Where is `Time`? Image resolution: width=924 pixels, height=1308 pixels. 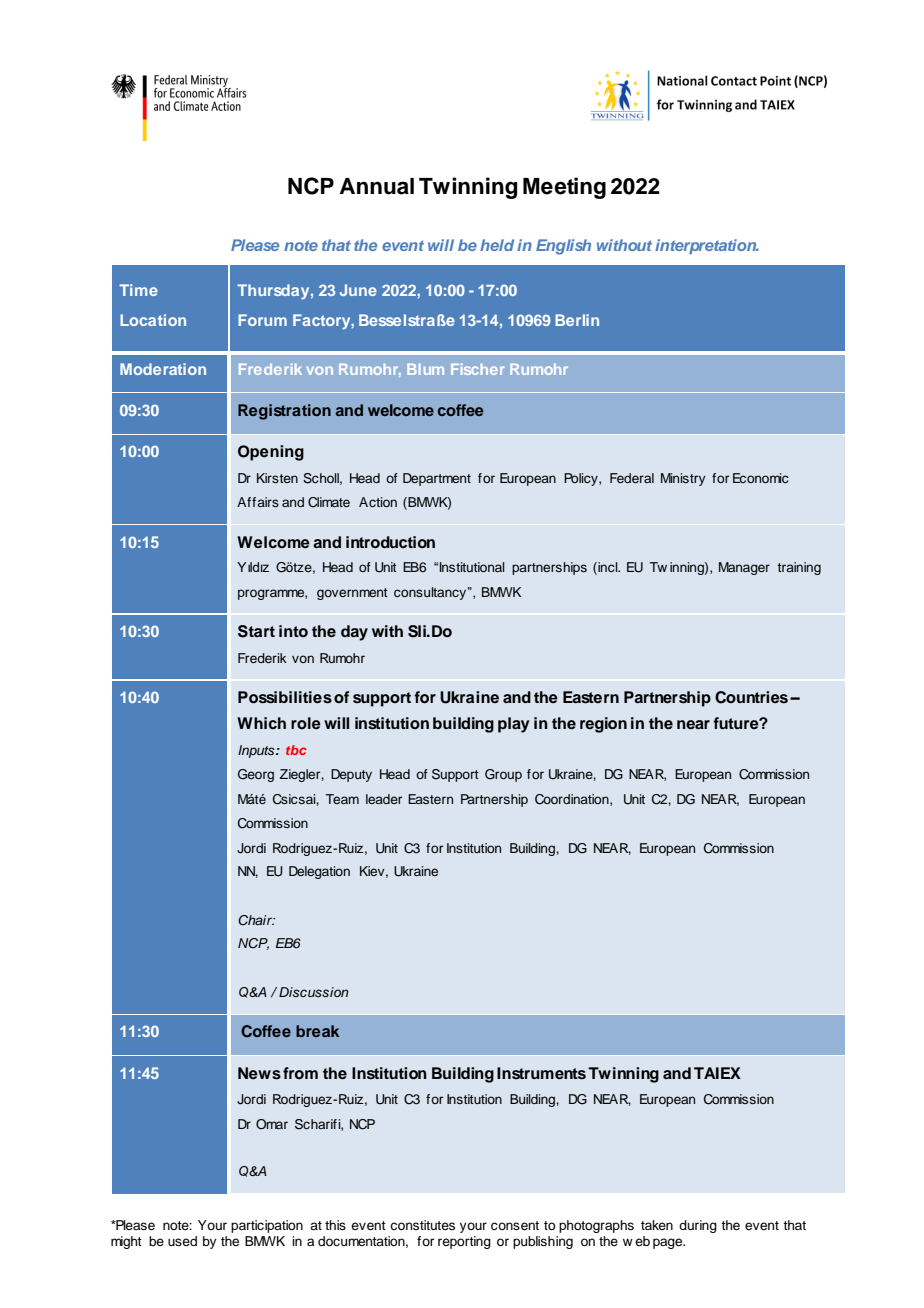 Time is located at coordinates (138, 290).
